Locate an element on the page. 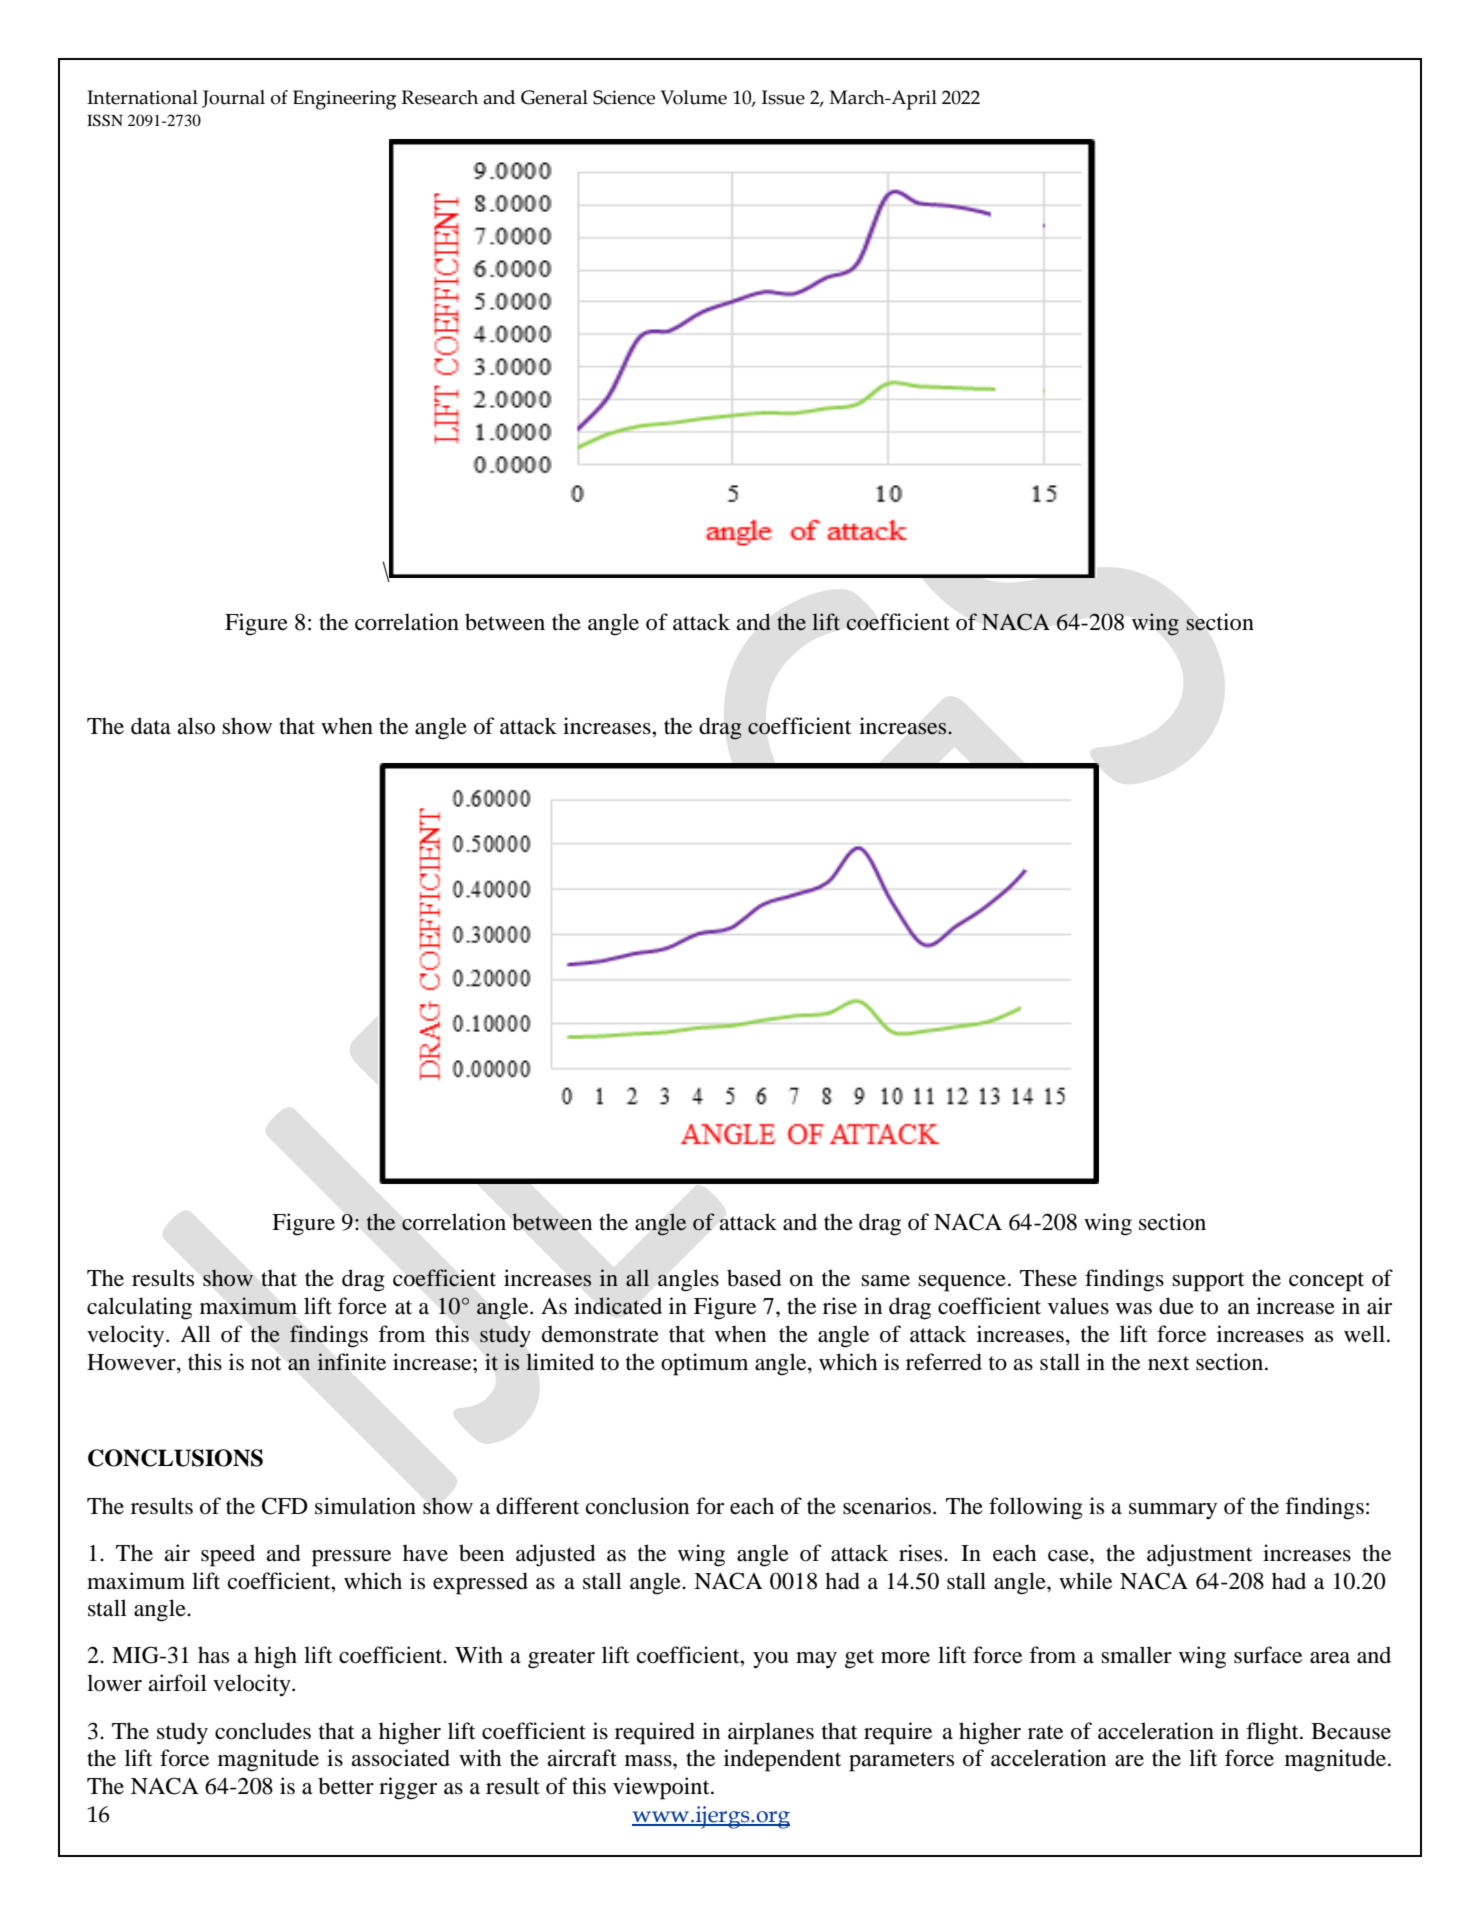 Image resolution: width=1479 pixels, height=1914 pixels. support is located at coordinates (1208, 1282).
